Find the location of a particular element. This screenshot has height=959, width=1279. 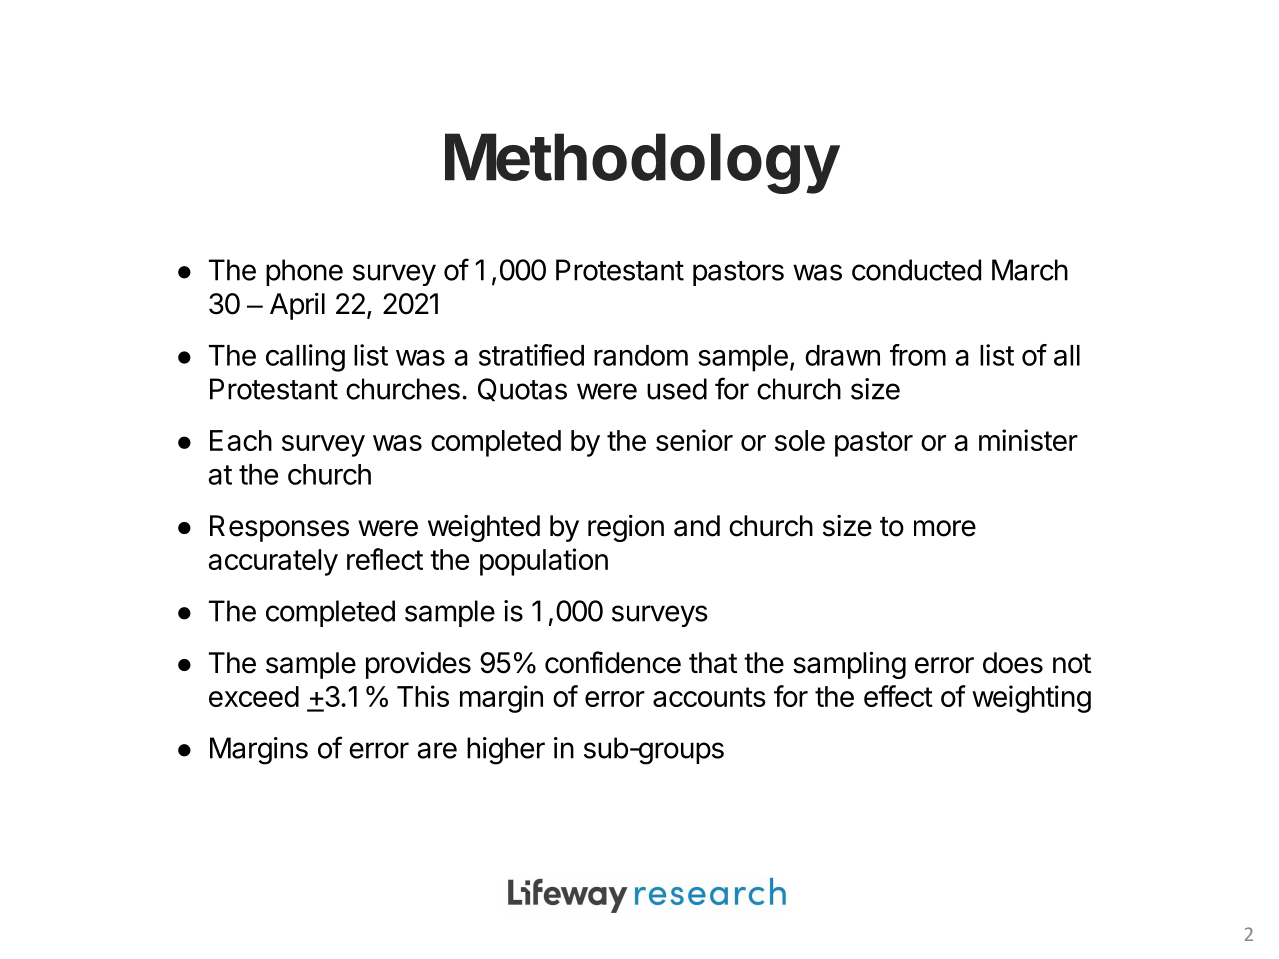

are is located at coordinates (437, 750).
